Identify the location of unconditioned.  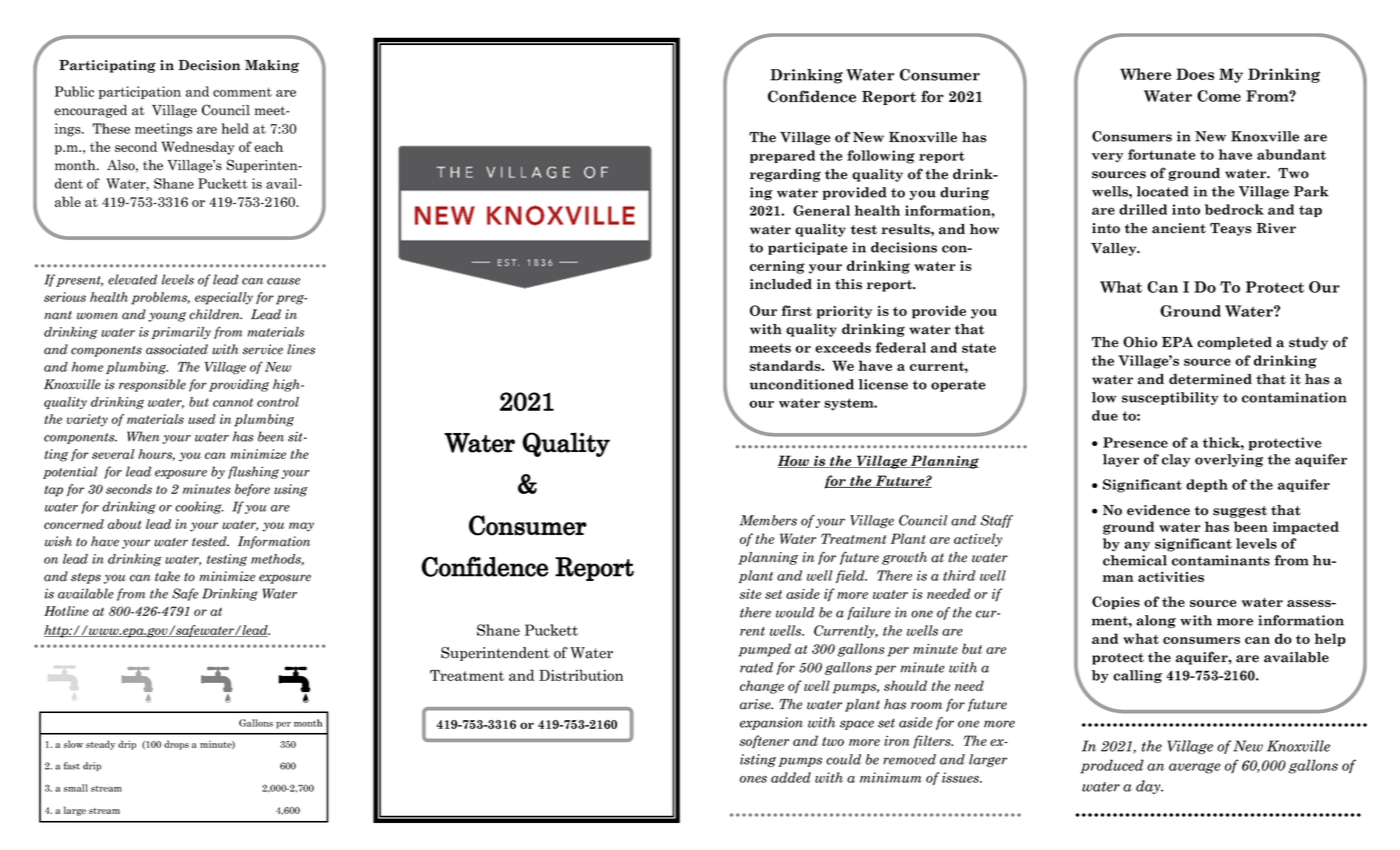
(802, 384).
